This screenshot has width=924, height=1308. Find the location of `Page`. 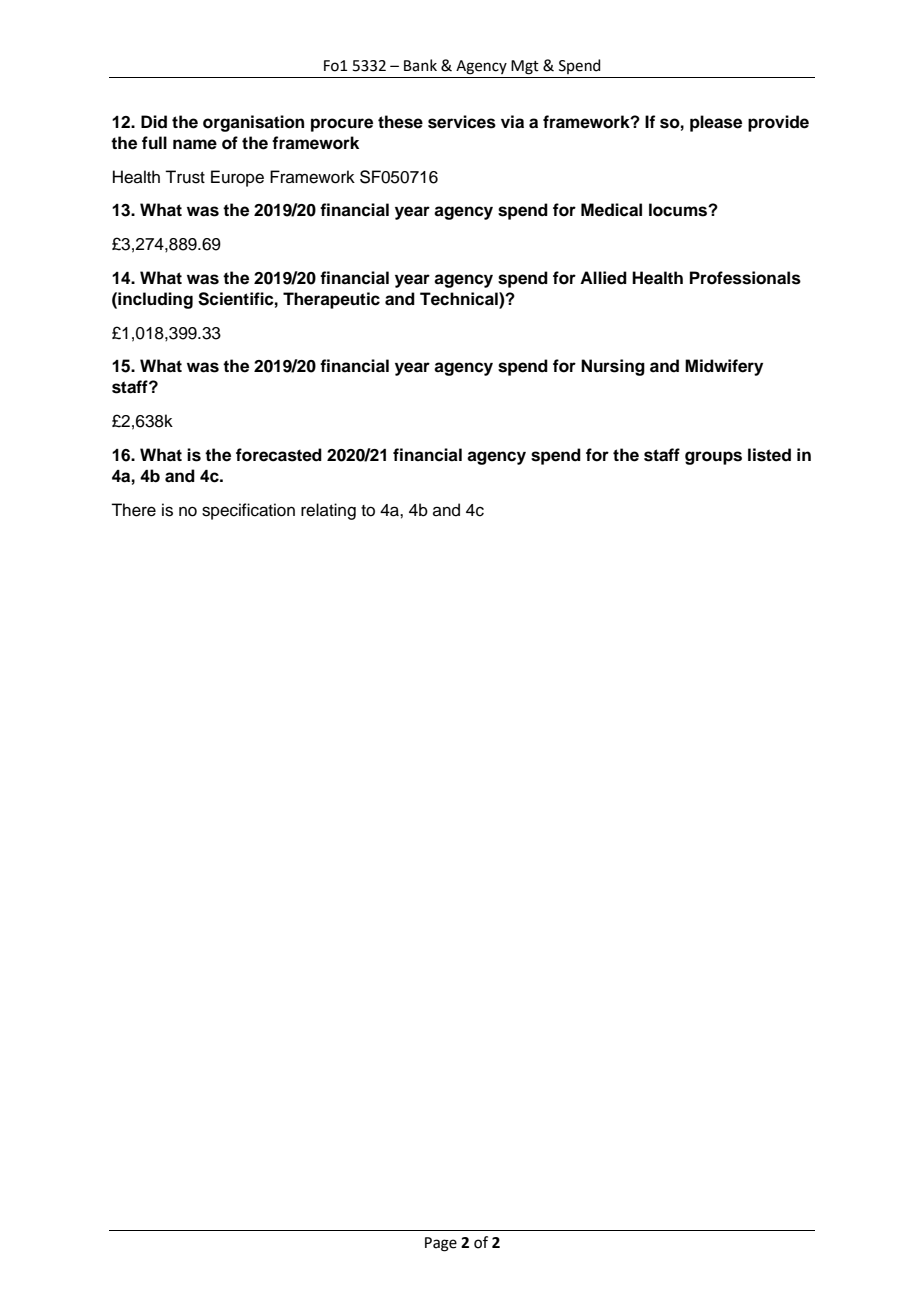

Page is located at coordinates (441, 1244).
